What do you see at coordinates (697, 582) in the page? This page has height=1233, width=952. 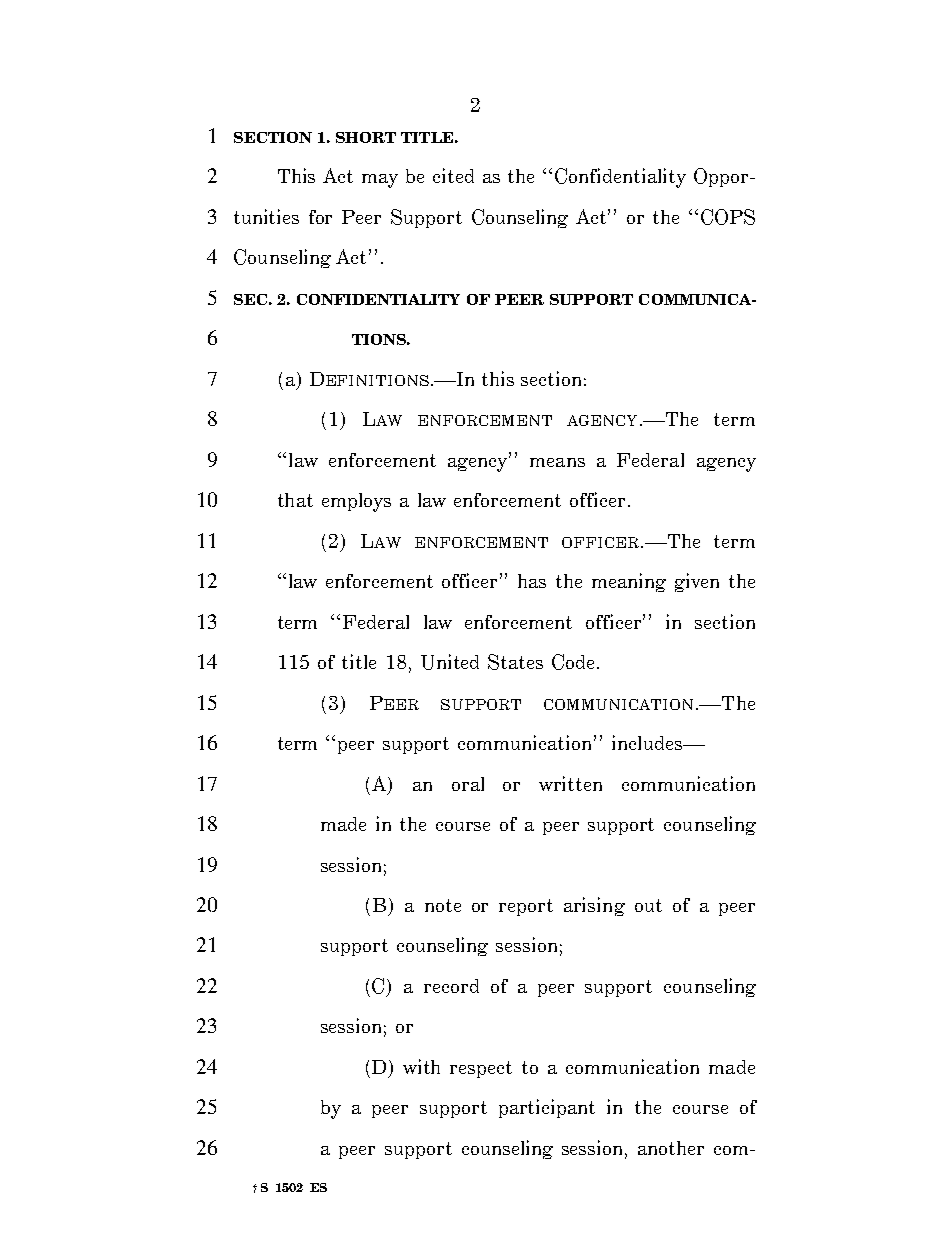 I see `given` at bounding box center [697, 582].
